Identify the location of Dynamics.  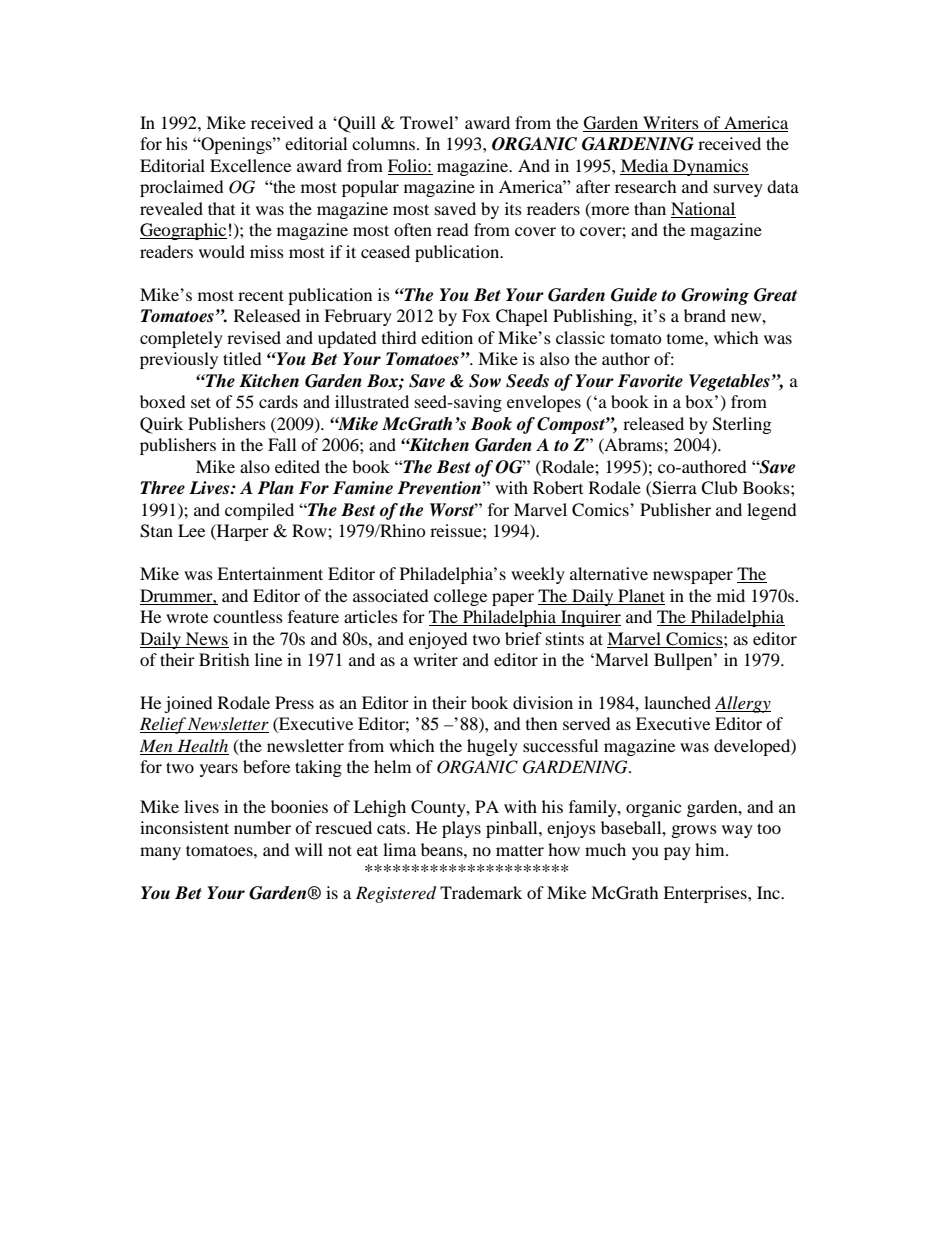
(710, 167).
